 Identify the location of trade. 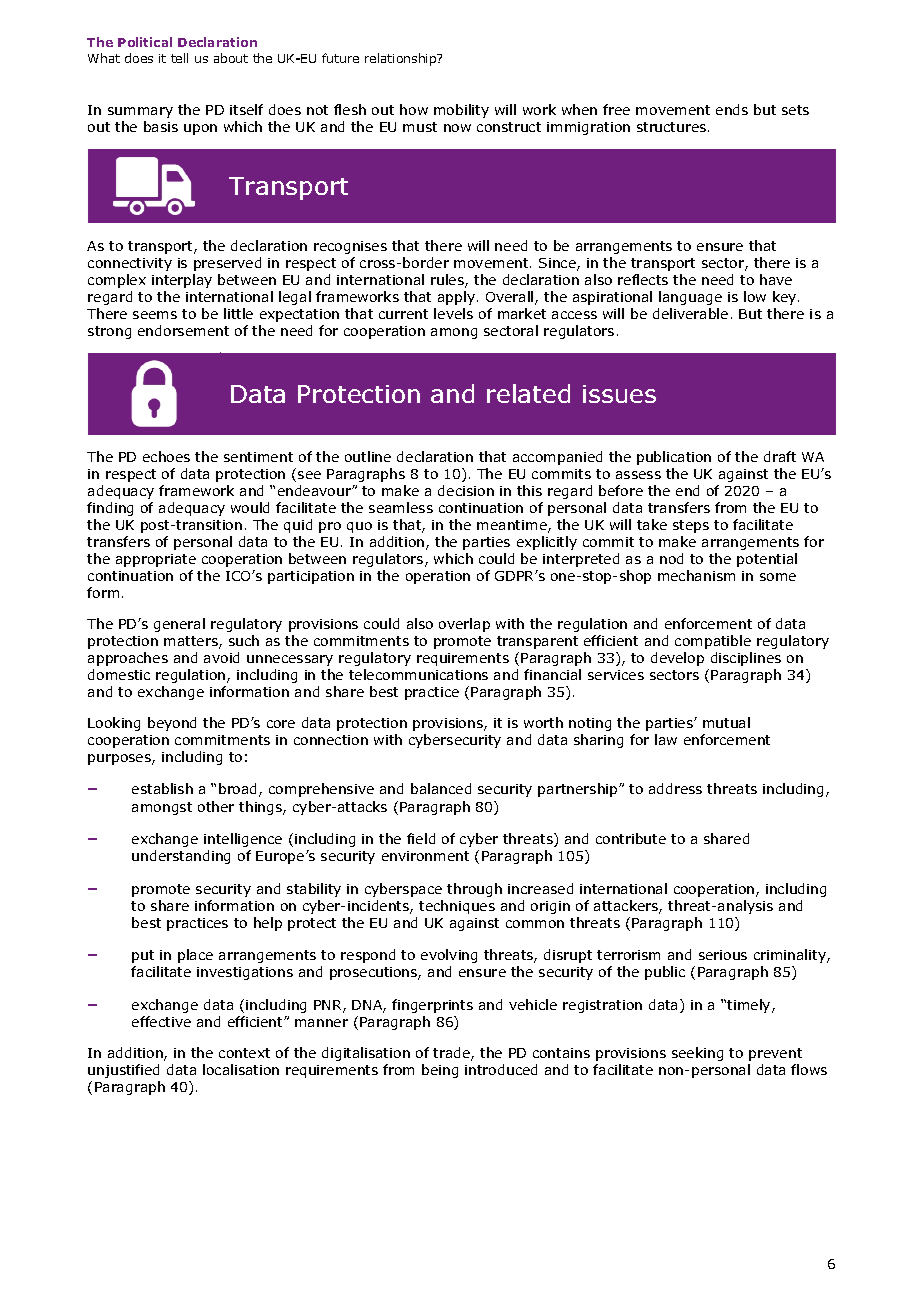
(452, 1054).
